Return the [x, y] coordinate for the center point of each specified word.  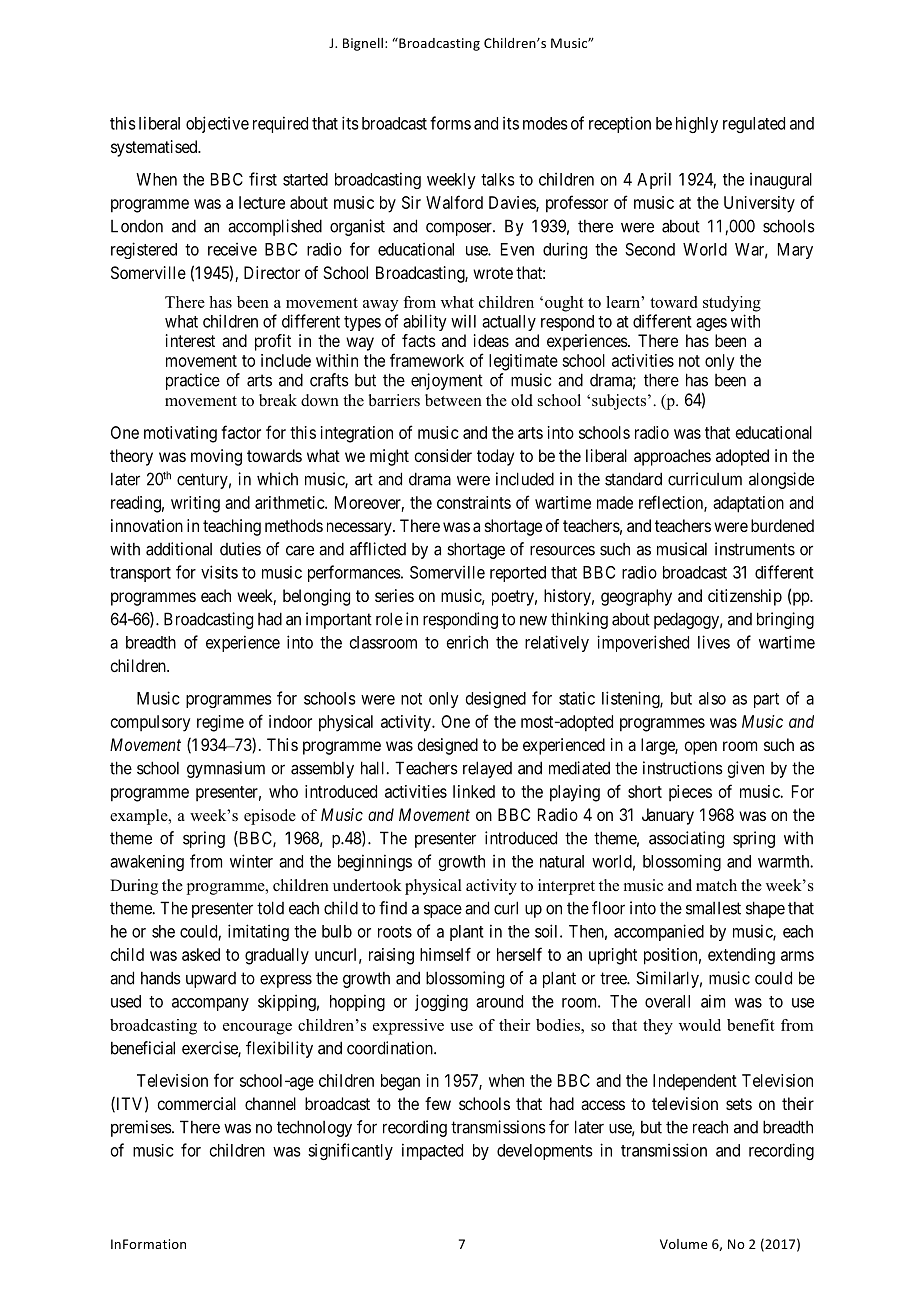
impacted [432, 1151]
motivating [180, 434]
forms [450, 123]
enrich [467, 642]
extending [741, 956]
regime [220, 723]
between [453, 400]
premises [142, 1128]
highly [697, 124]
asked [201, 954]
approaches [672, 457]
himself [445, 954]
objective [217, 124]
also [712, 698]
